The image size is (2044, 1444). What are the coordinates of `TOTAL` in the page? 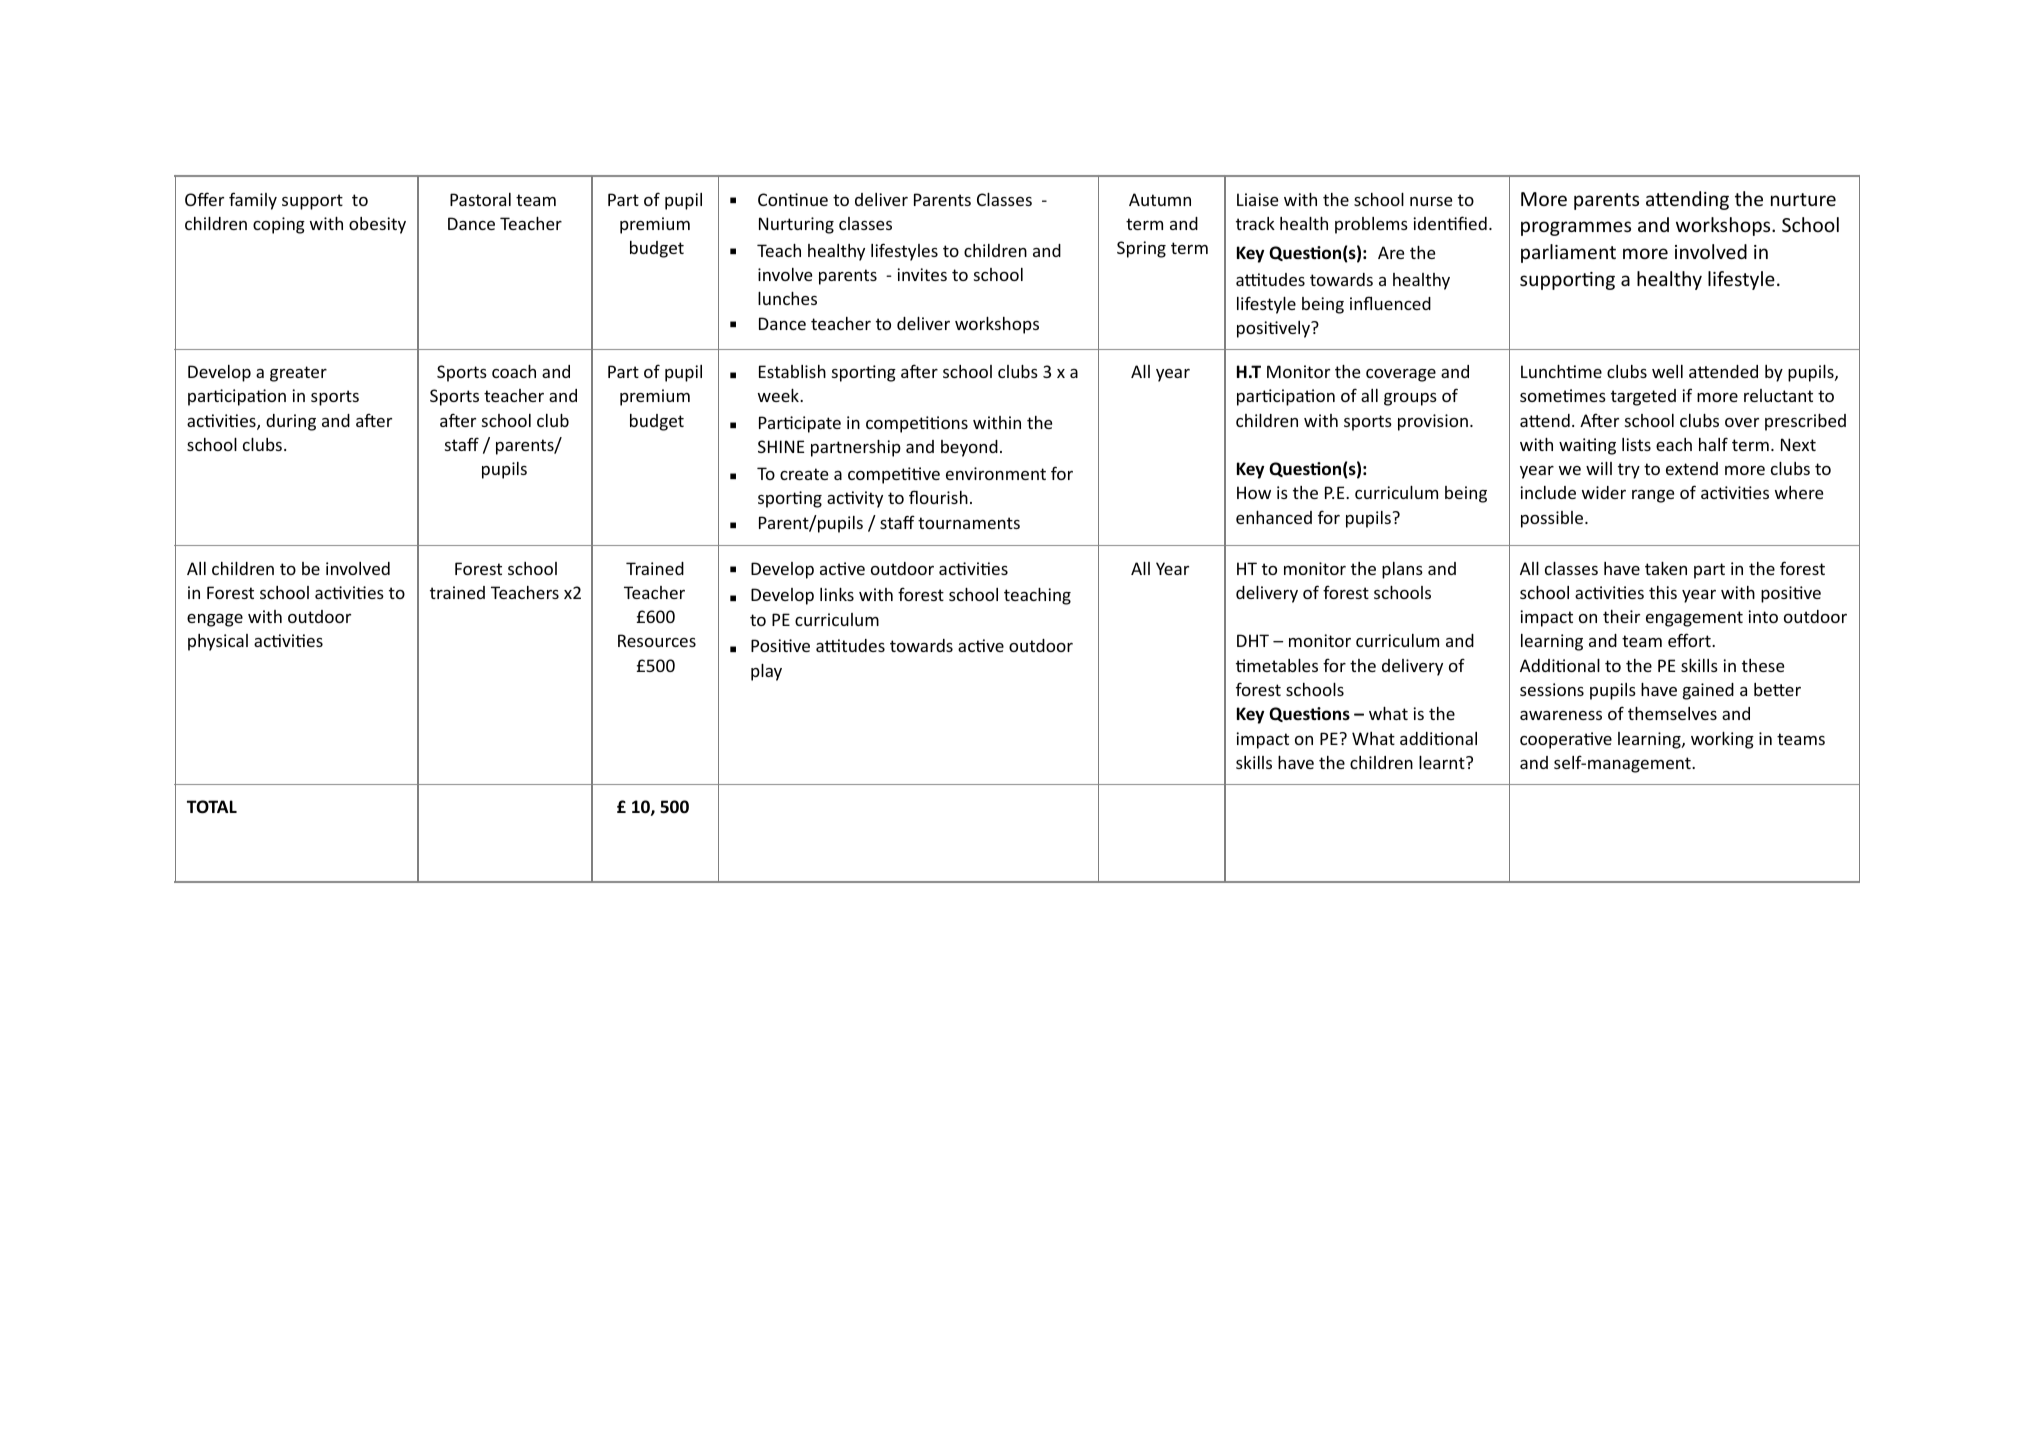 It's located at (212, 807).
